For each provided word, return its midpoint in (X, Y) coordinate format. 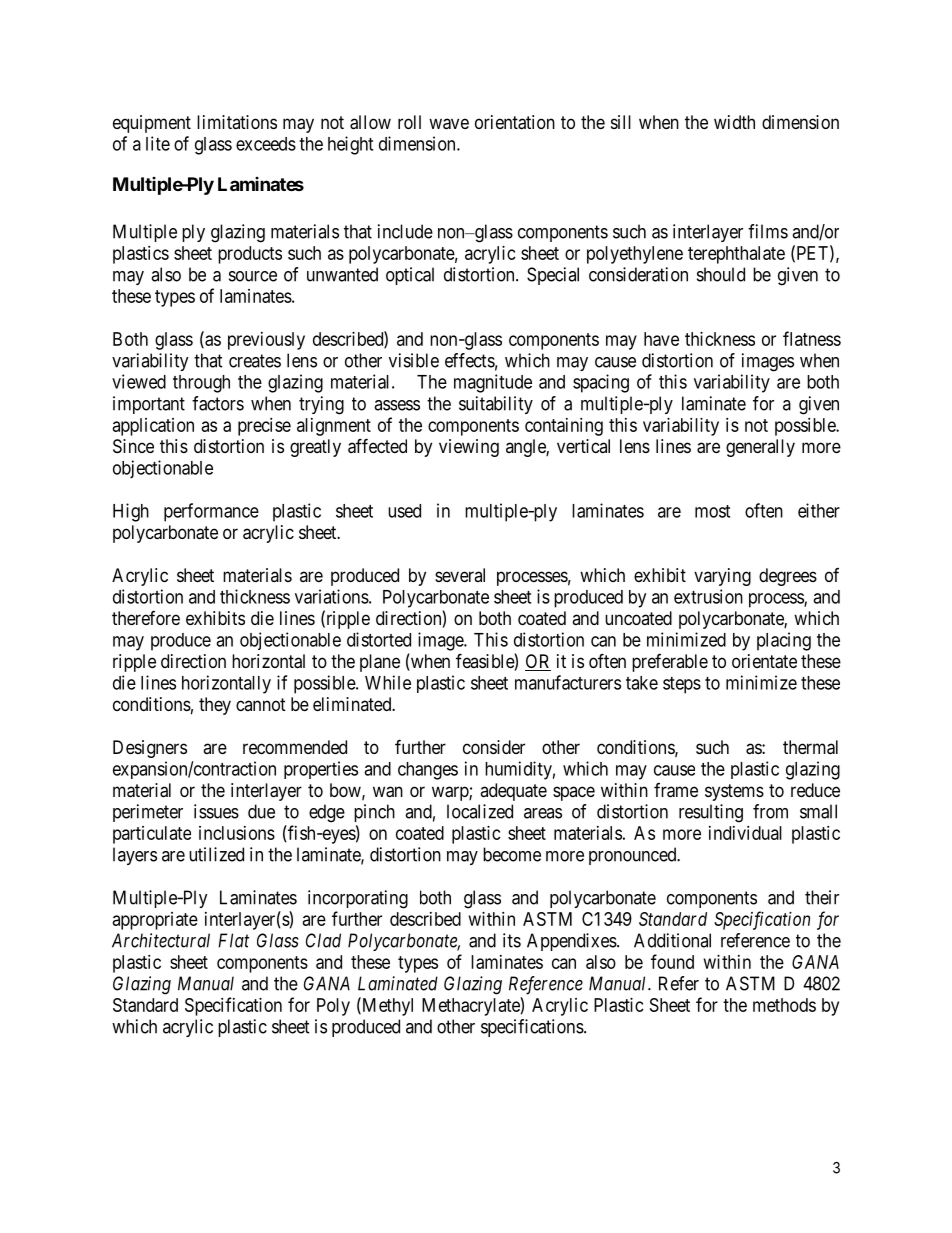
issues (216, 811)
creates (255, 361)
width (734, 122)
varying (722, 577)
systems (734, 792)
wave (449, 124)
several (460, 575)
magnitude (493, 383)
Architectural (161, 940)
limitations (237, 122)
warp (451, 793)
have (661, 339)
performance (211, 512)
